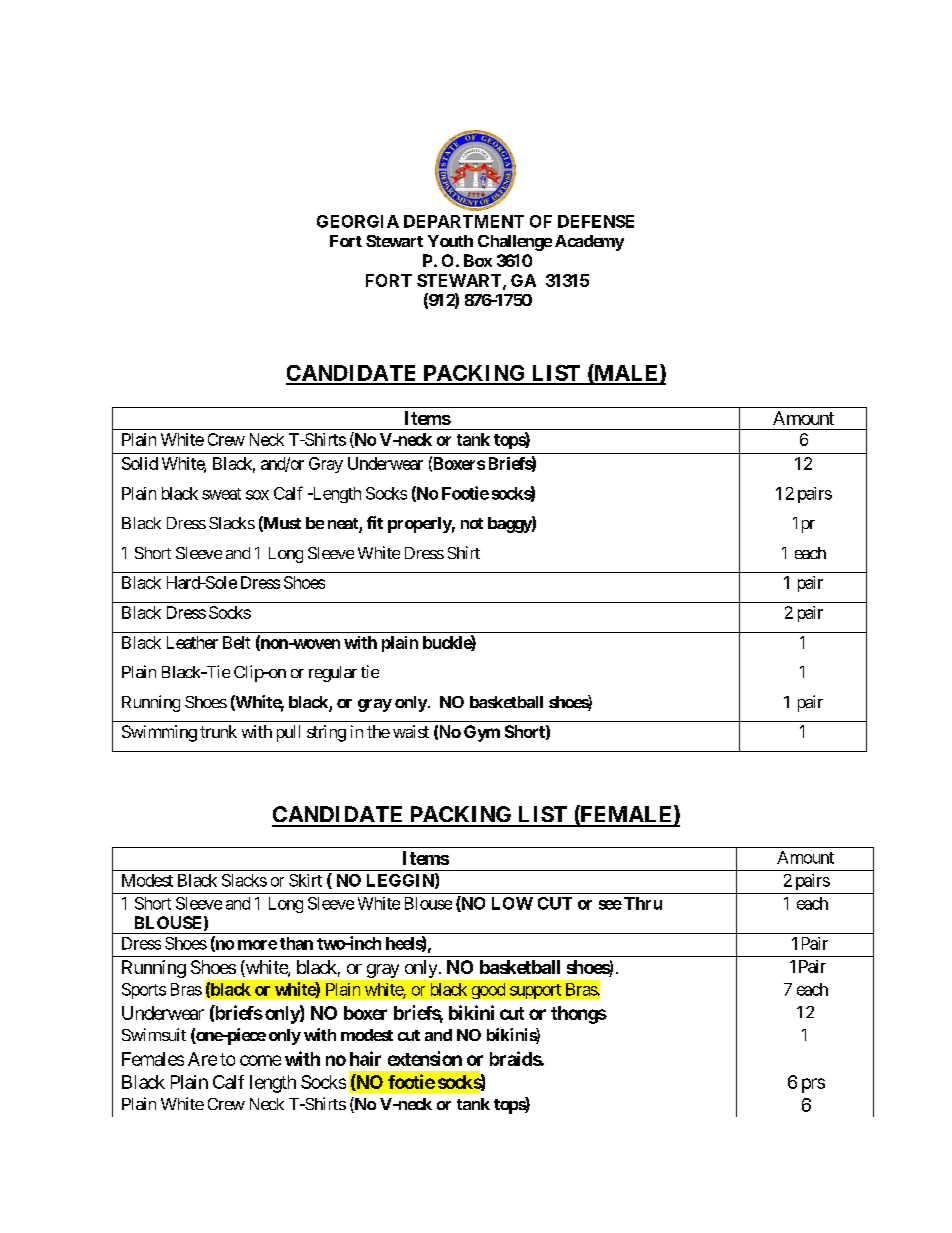 The width and height of the screenshot is (952, 1233). I want to click on Academy, so click(589, 243).
